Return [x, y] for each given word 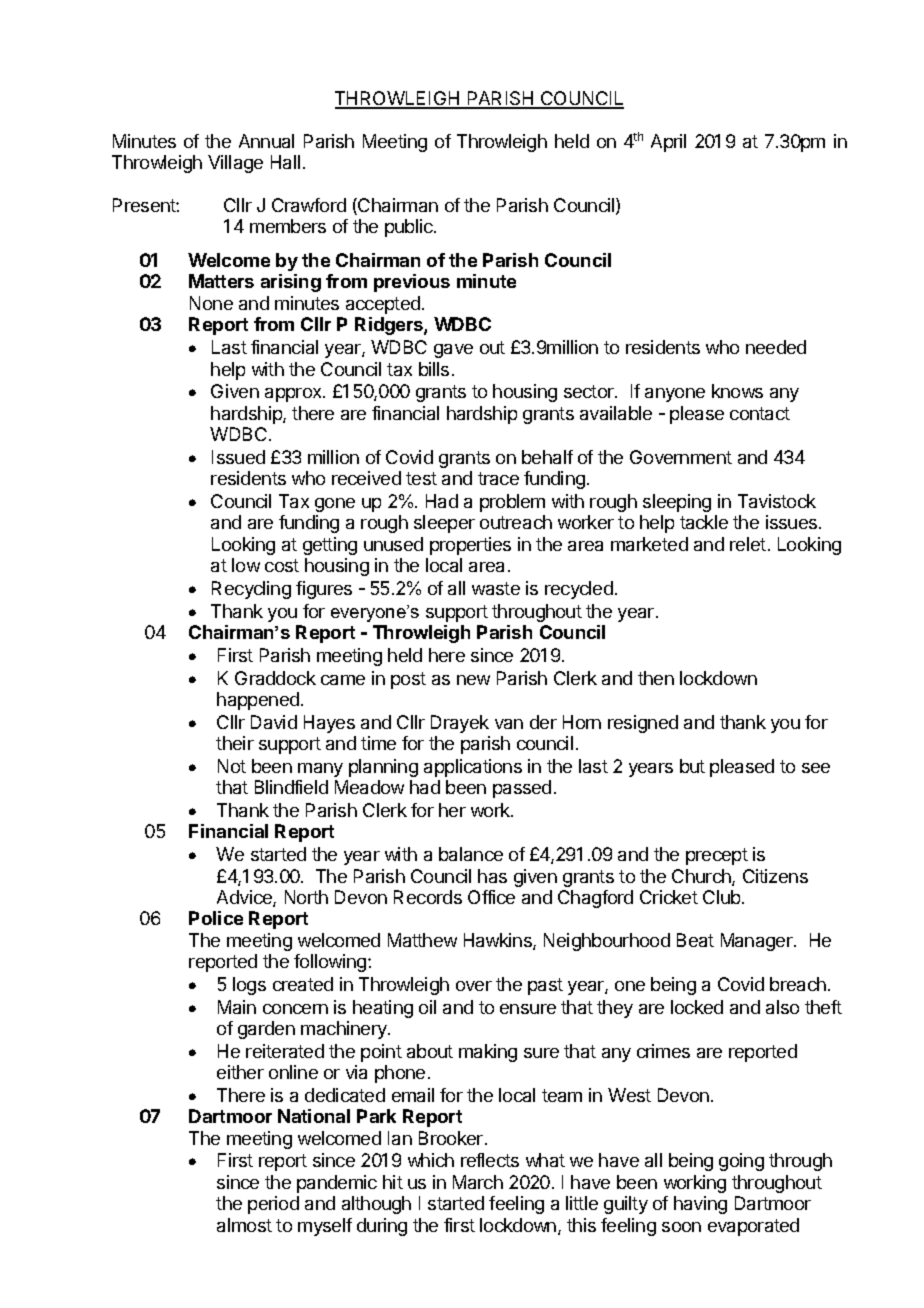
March [478, 1182]
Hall [285, 162]
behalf [547, 457]
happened [258, 701]
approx [294, 395]
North [306, 897]
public [410, 228]
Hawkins [499, 941]
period [273, 1205]
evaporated [753, 1227]
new [473, 680]
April [668, 143]
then [656, 678]
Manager [758, 942]
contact [760, 413]
